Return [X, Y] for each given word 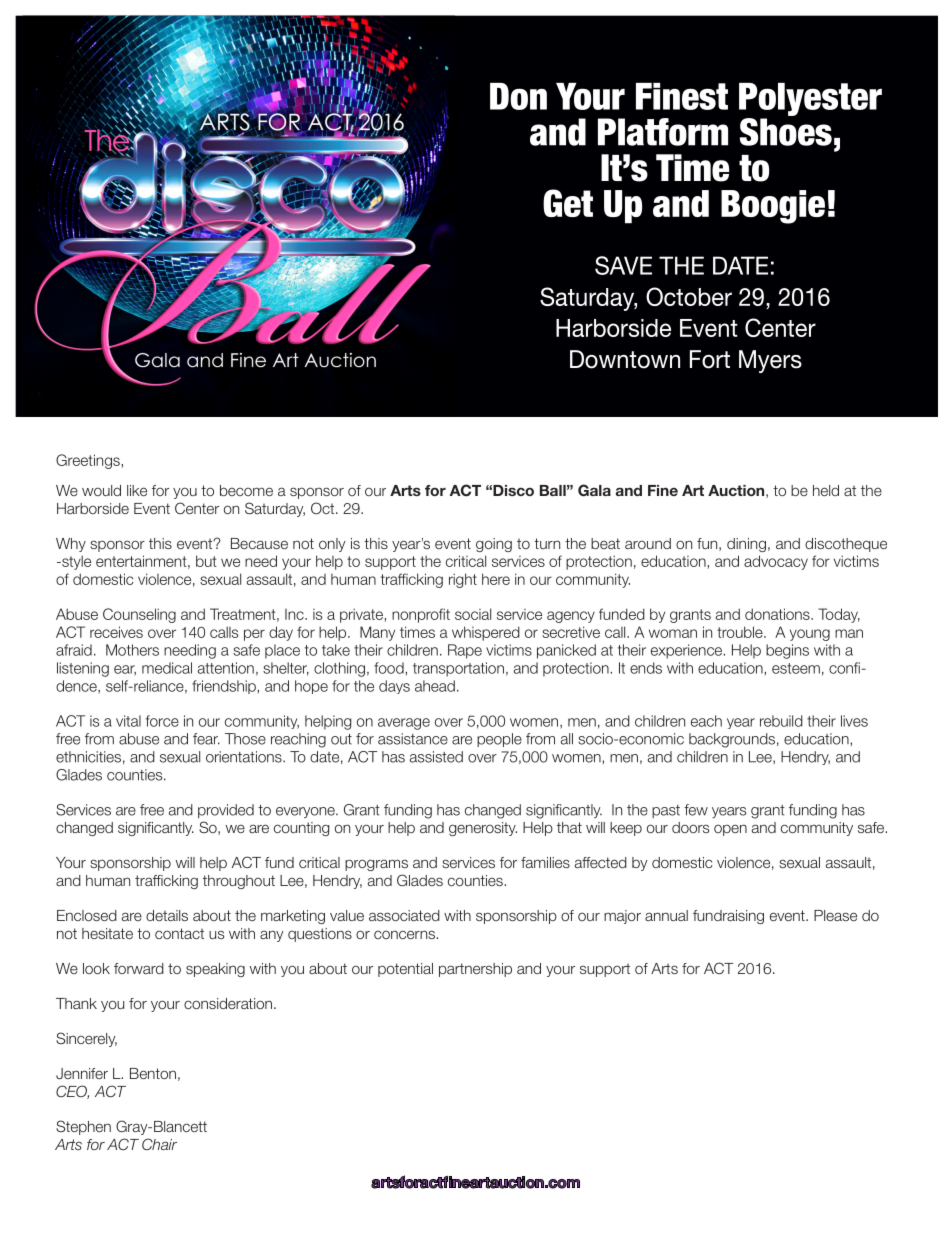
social [473, 614]
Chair [159, 1144]
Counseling [139, 615]
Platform [663, 132]
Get [568, 203]
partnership [475, 970]
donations [778, 614]
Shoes [786, 132]
